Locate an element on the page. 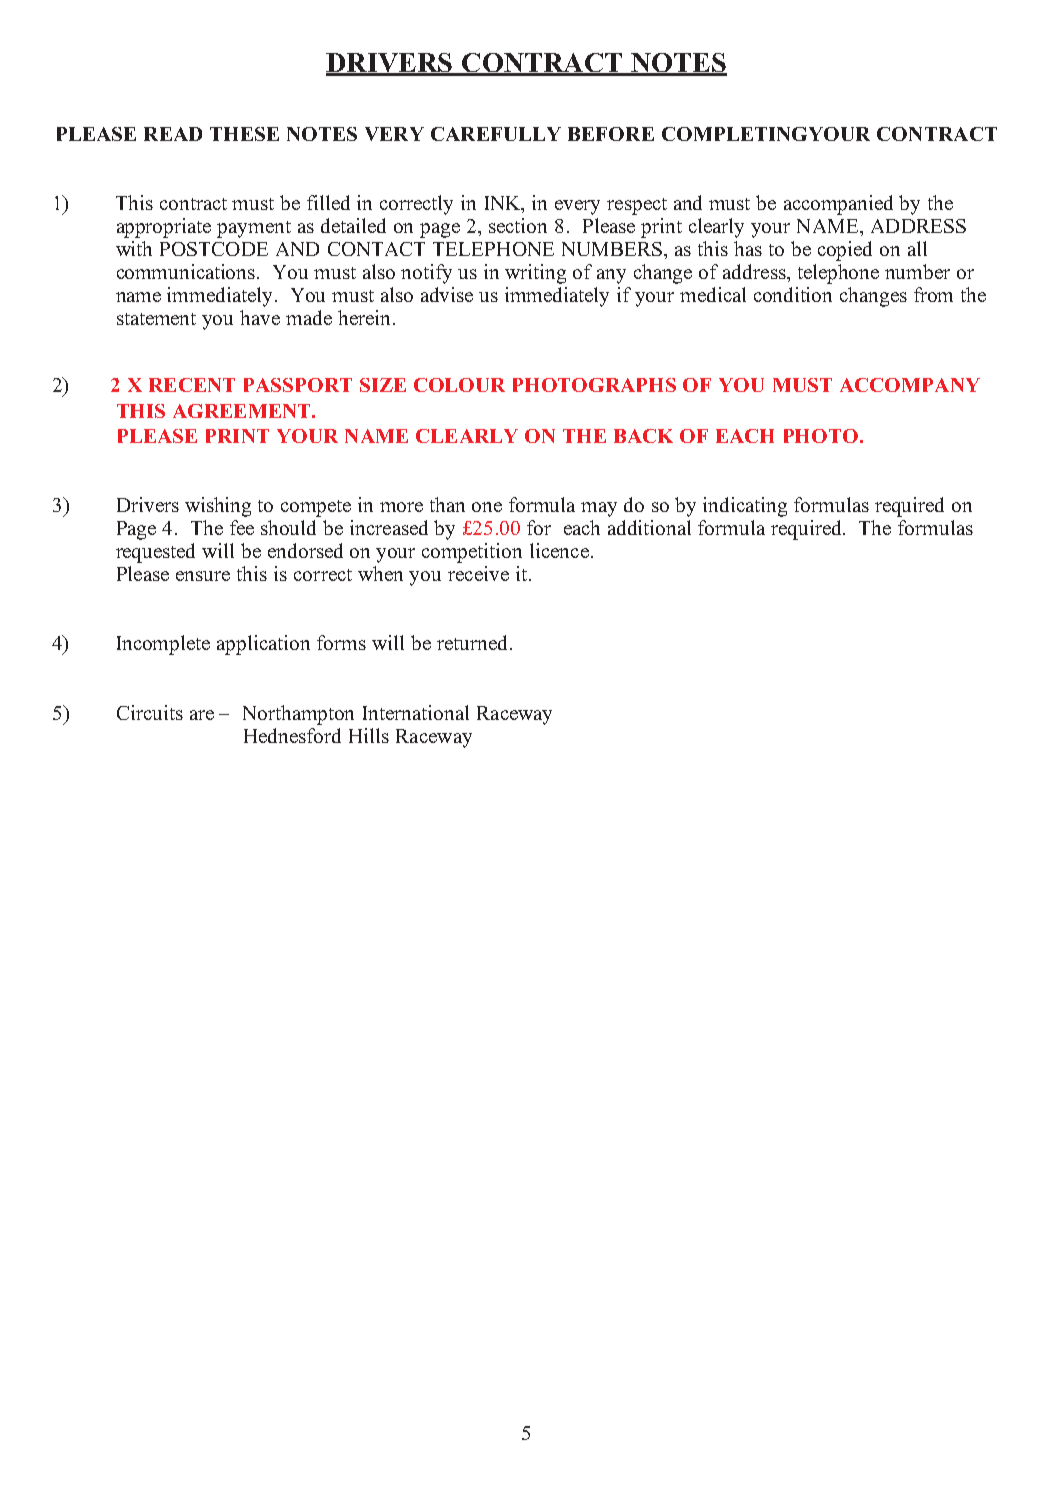  RECENT is located at coordinates (192, 385).
